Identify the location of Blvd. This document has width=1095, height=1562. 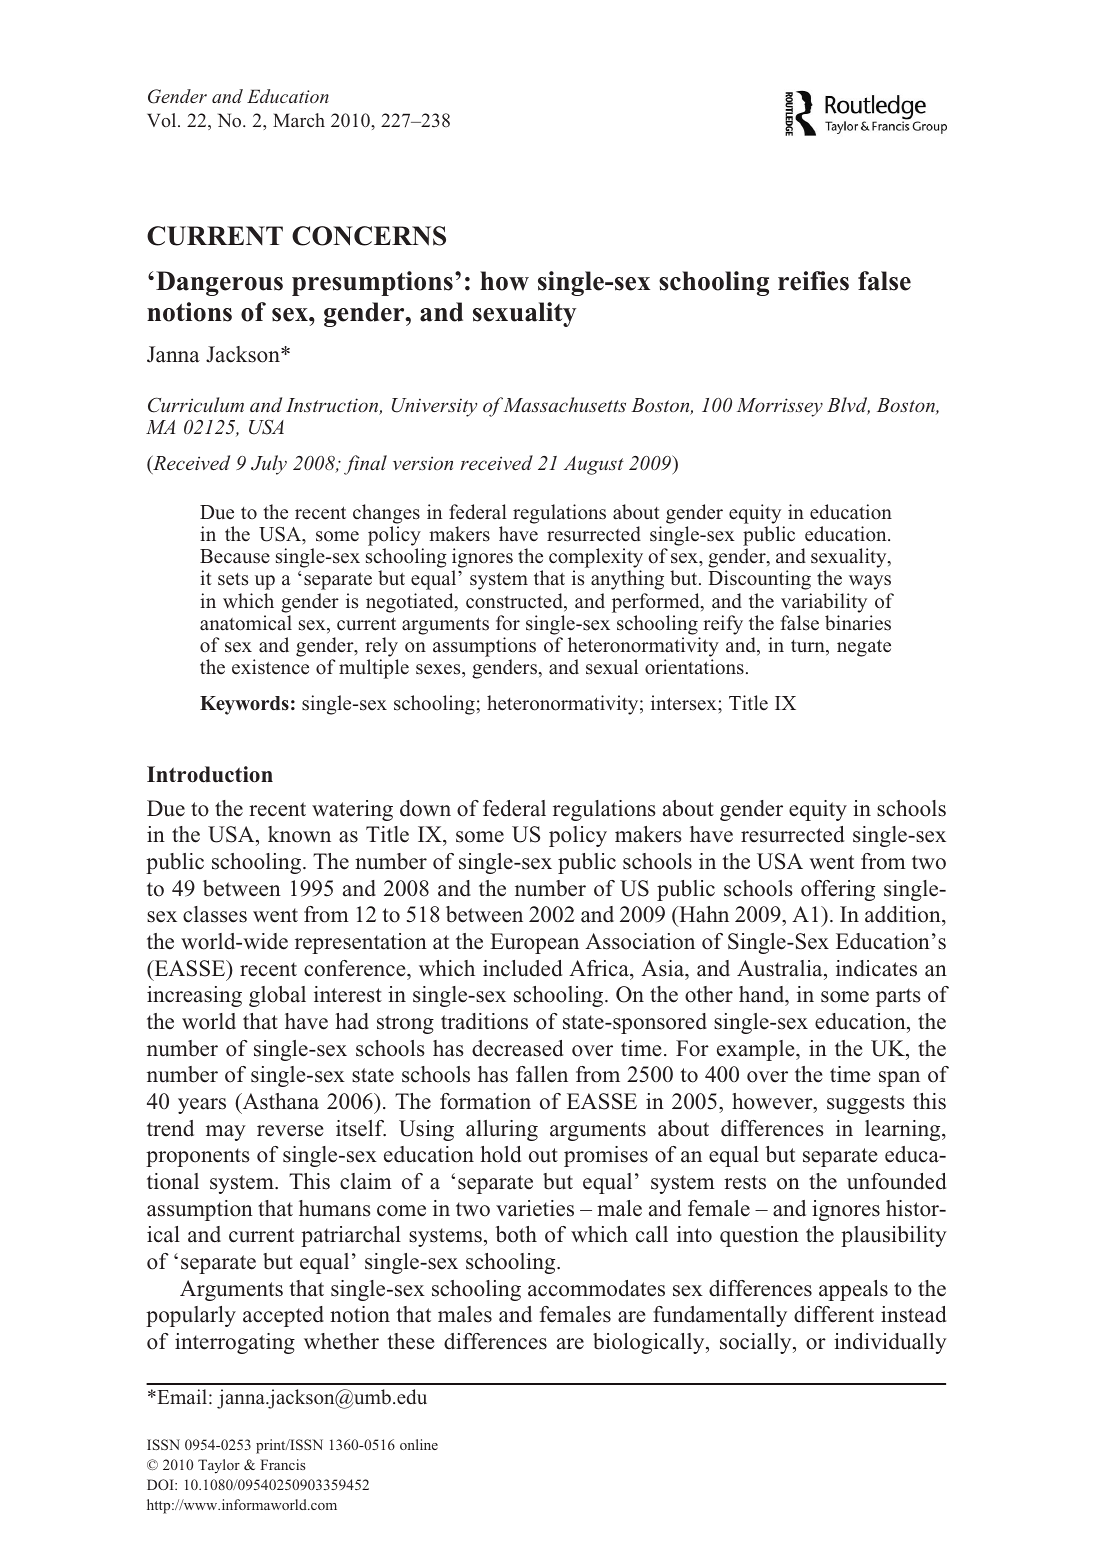
(848, 406).
